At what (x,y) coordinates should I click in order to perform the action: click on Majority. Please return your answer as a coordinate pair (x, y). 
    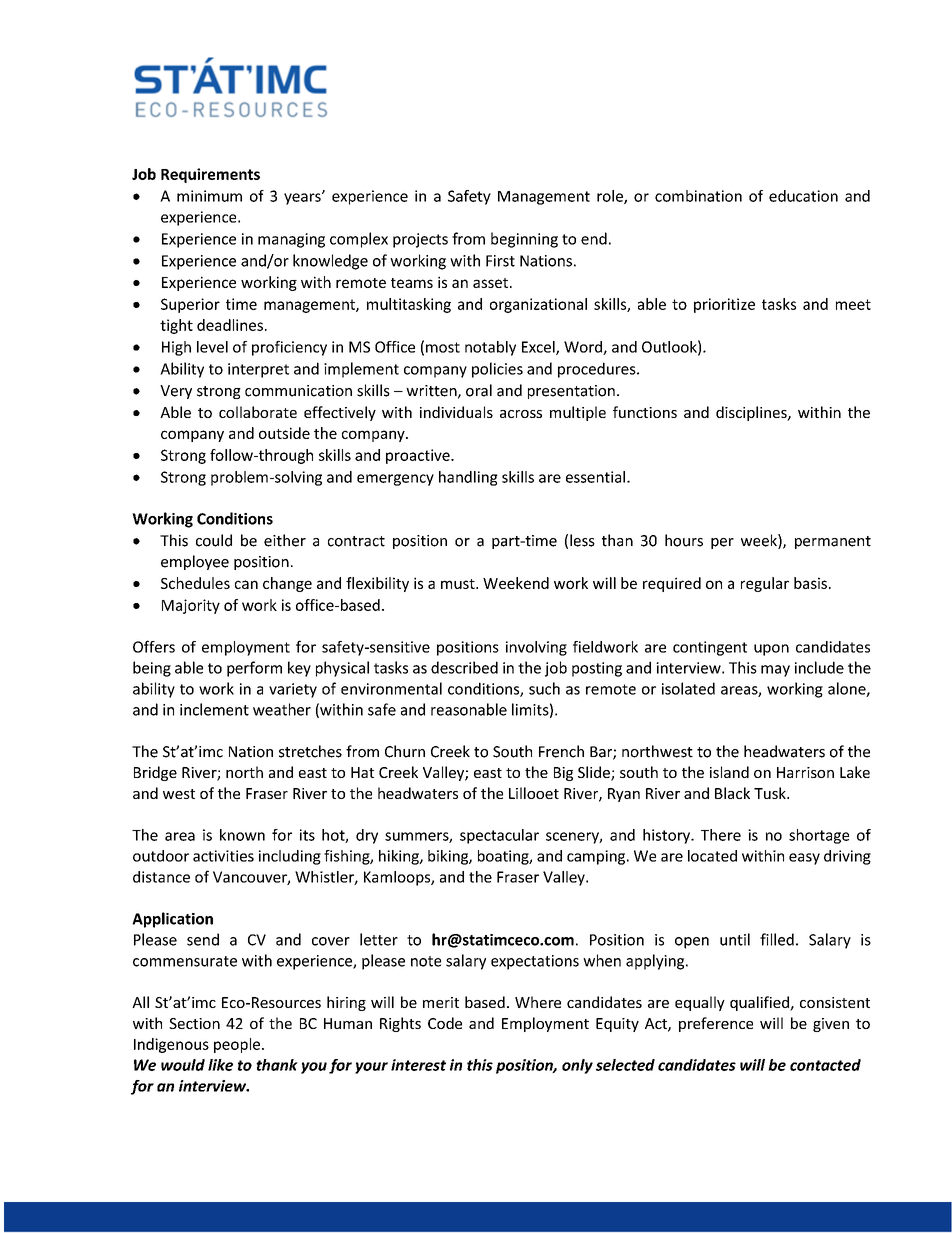
    Looking at the image, I should click on (191, 606).
